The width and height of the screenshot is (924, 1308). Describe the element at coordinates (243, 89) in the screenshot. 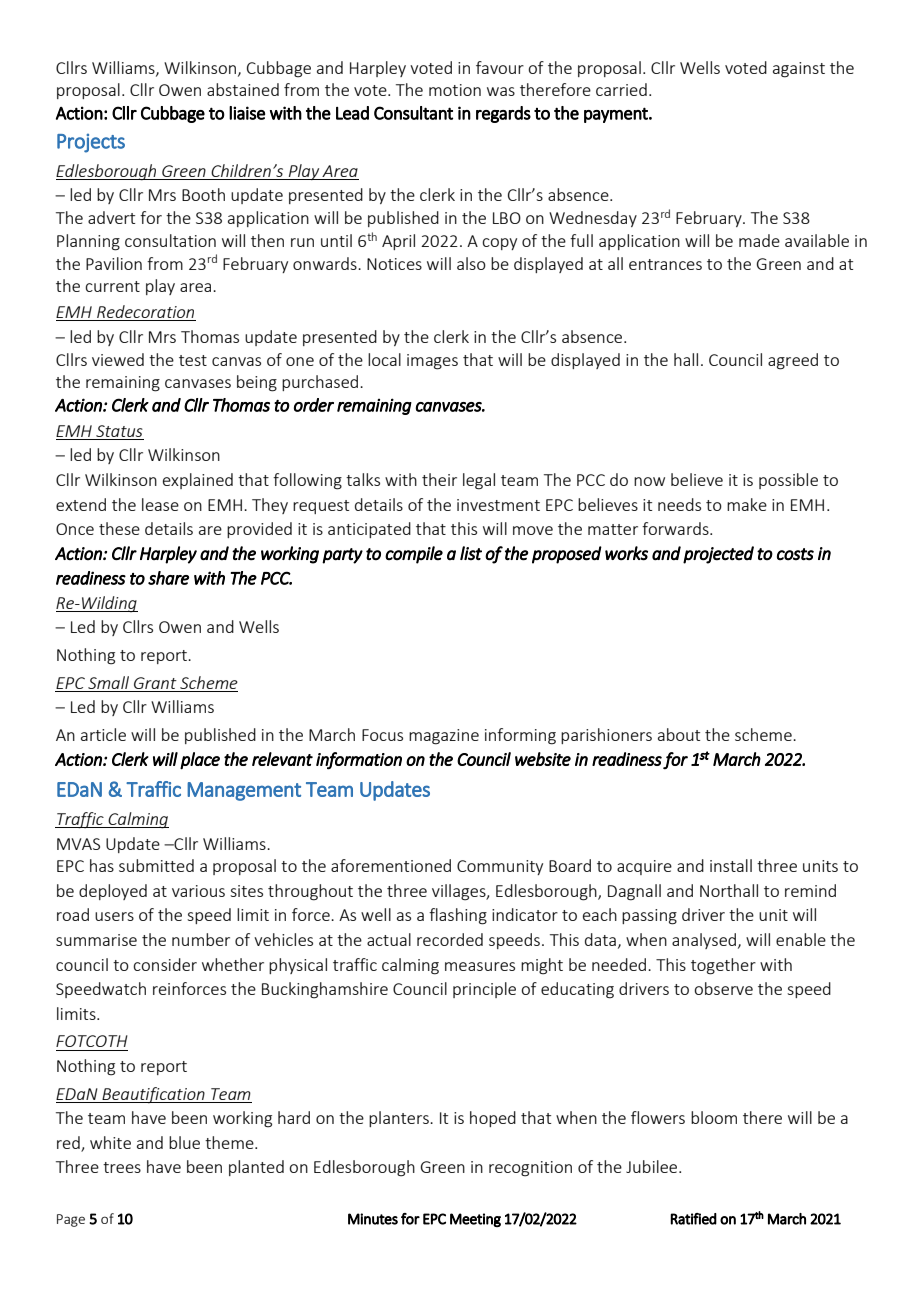

I see `abstained` at that location.
